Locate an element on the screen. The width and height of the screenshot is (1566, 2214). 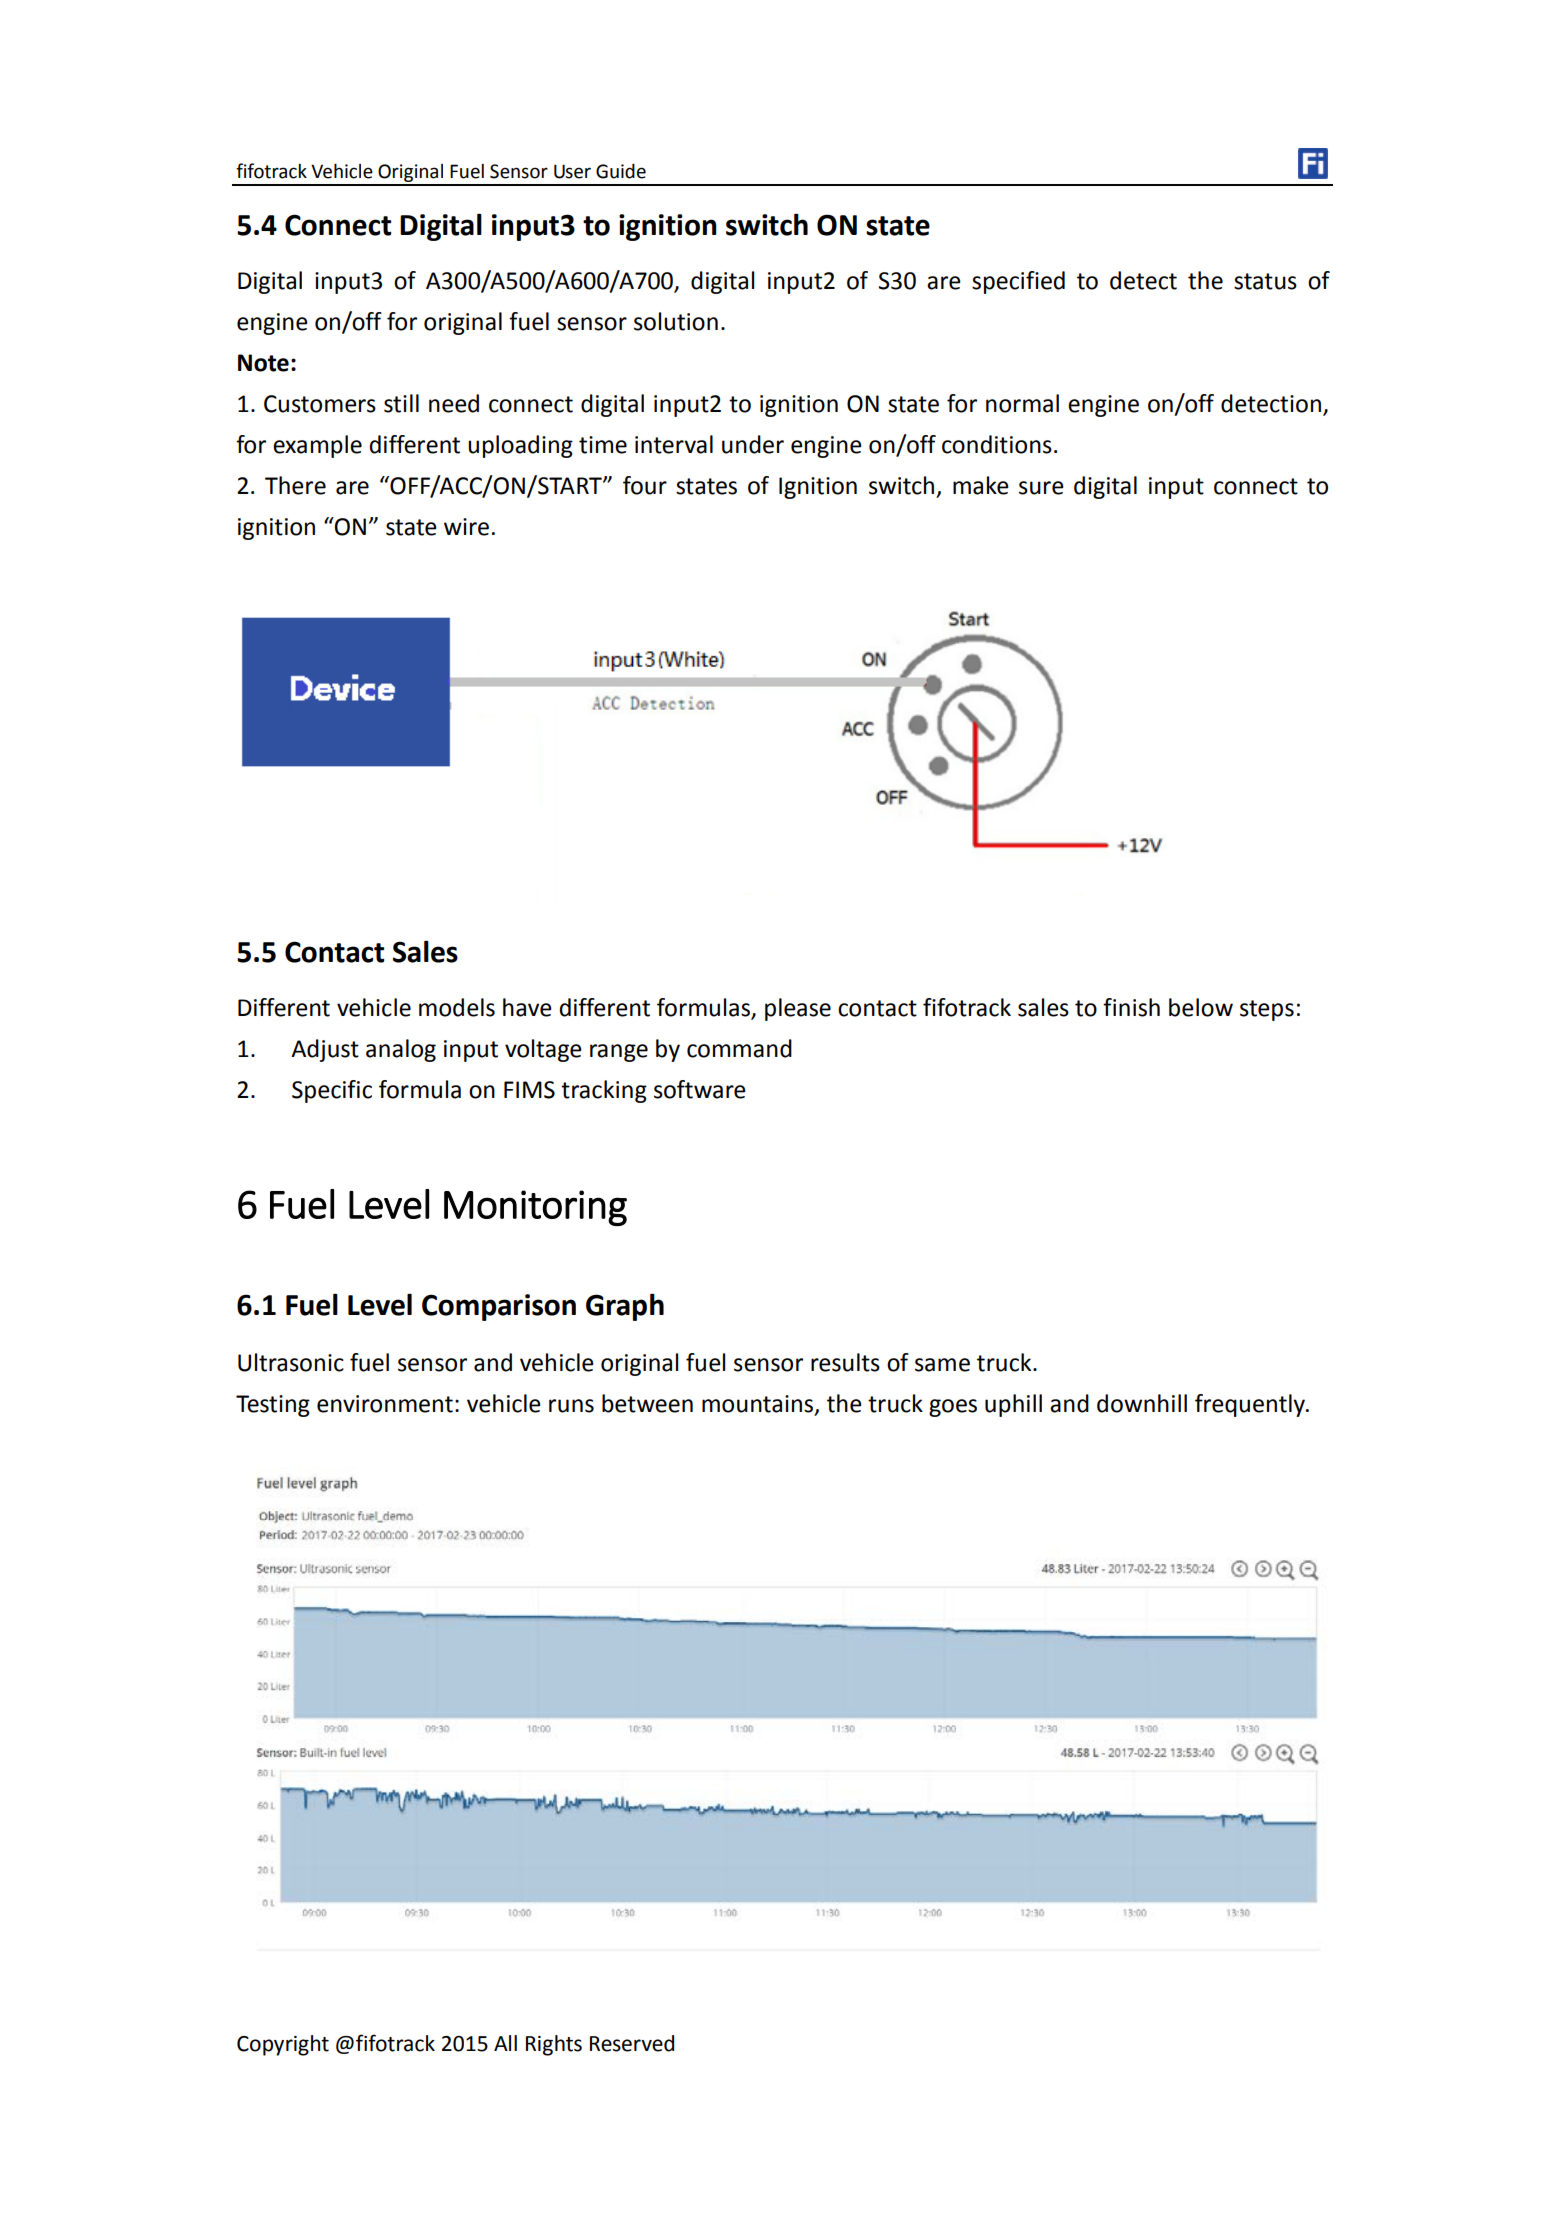
solution is located at coordinates (676, 321).
